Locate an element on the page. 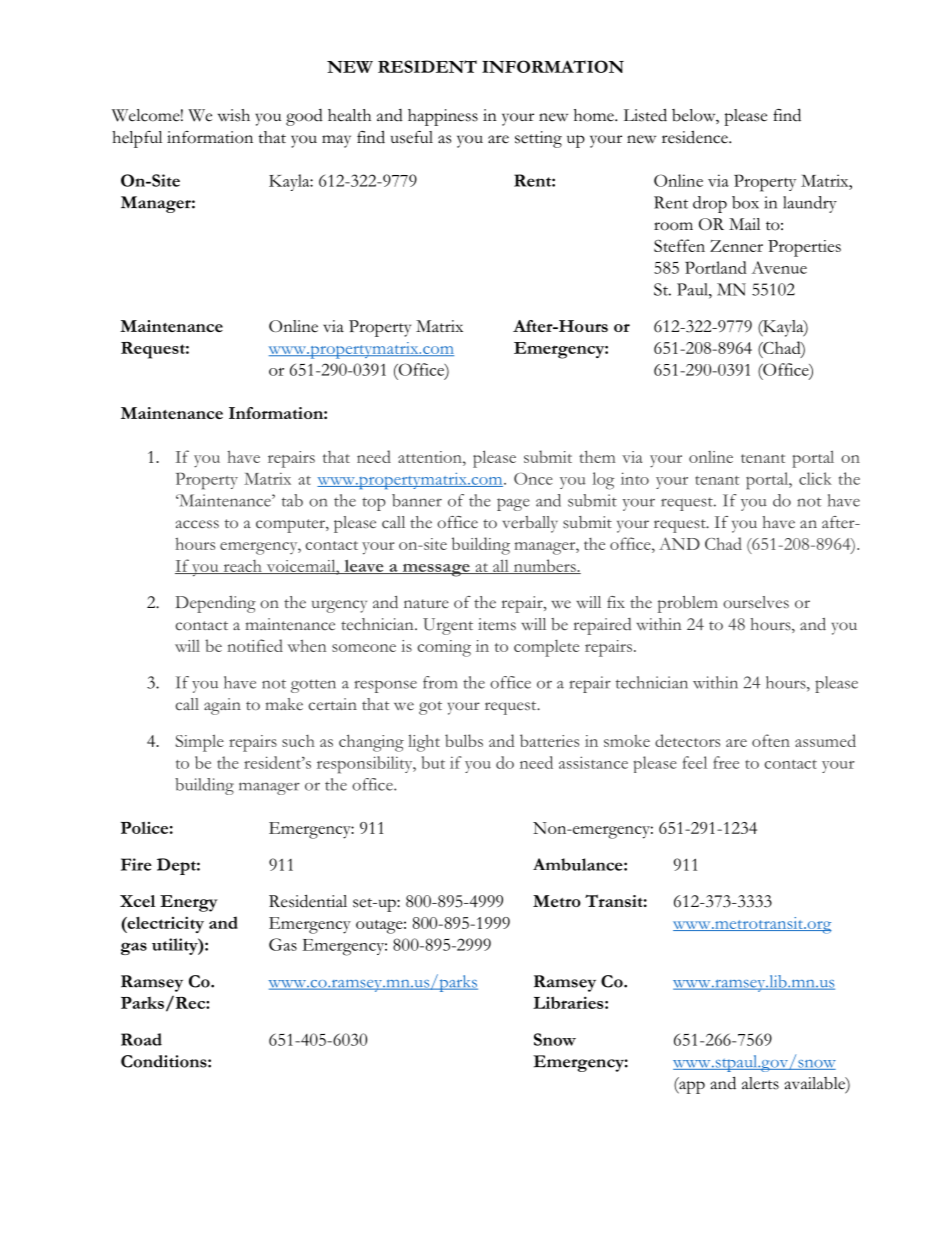 This image has height=1233, width=952. attention is located at coordinates (431, 457).
